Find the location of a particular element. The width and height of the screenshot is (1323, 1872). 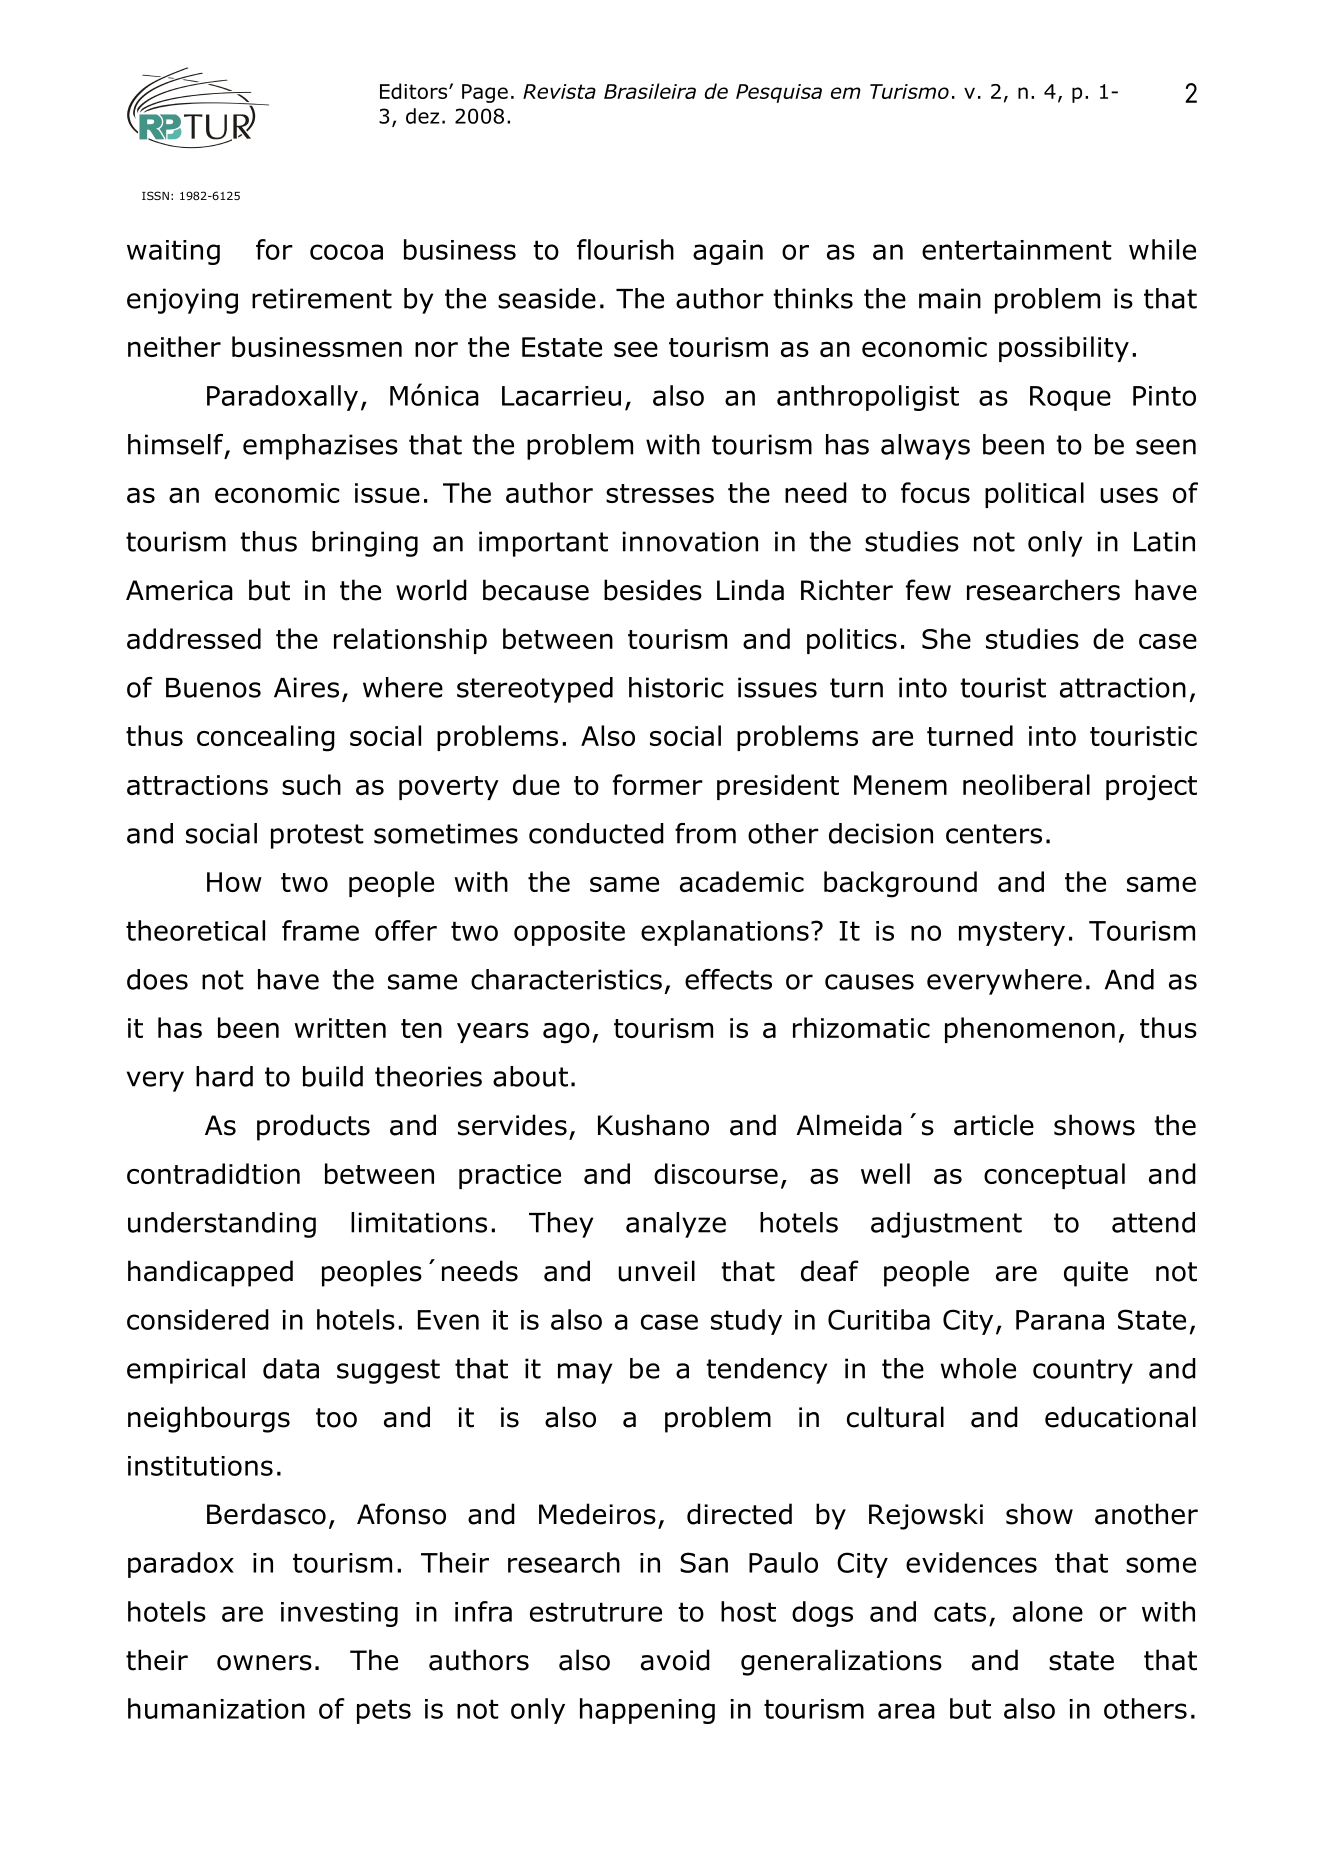

stresses is located at coordinates (660, 493).
